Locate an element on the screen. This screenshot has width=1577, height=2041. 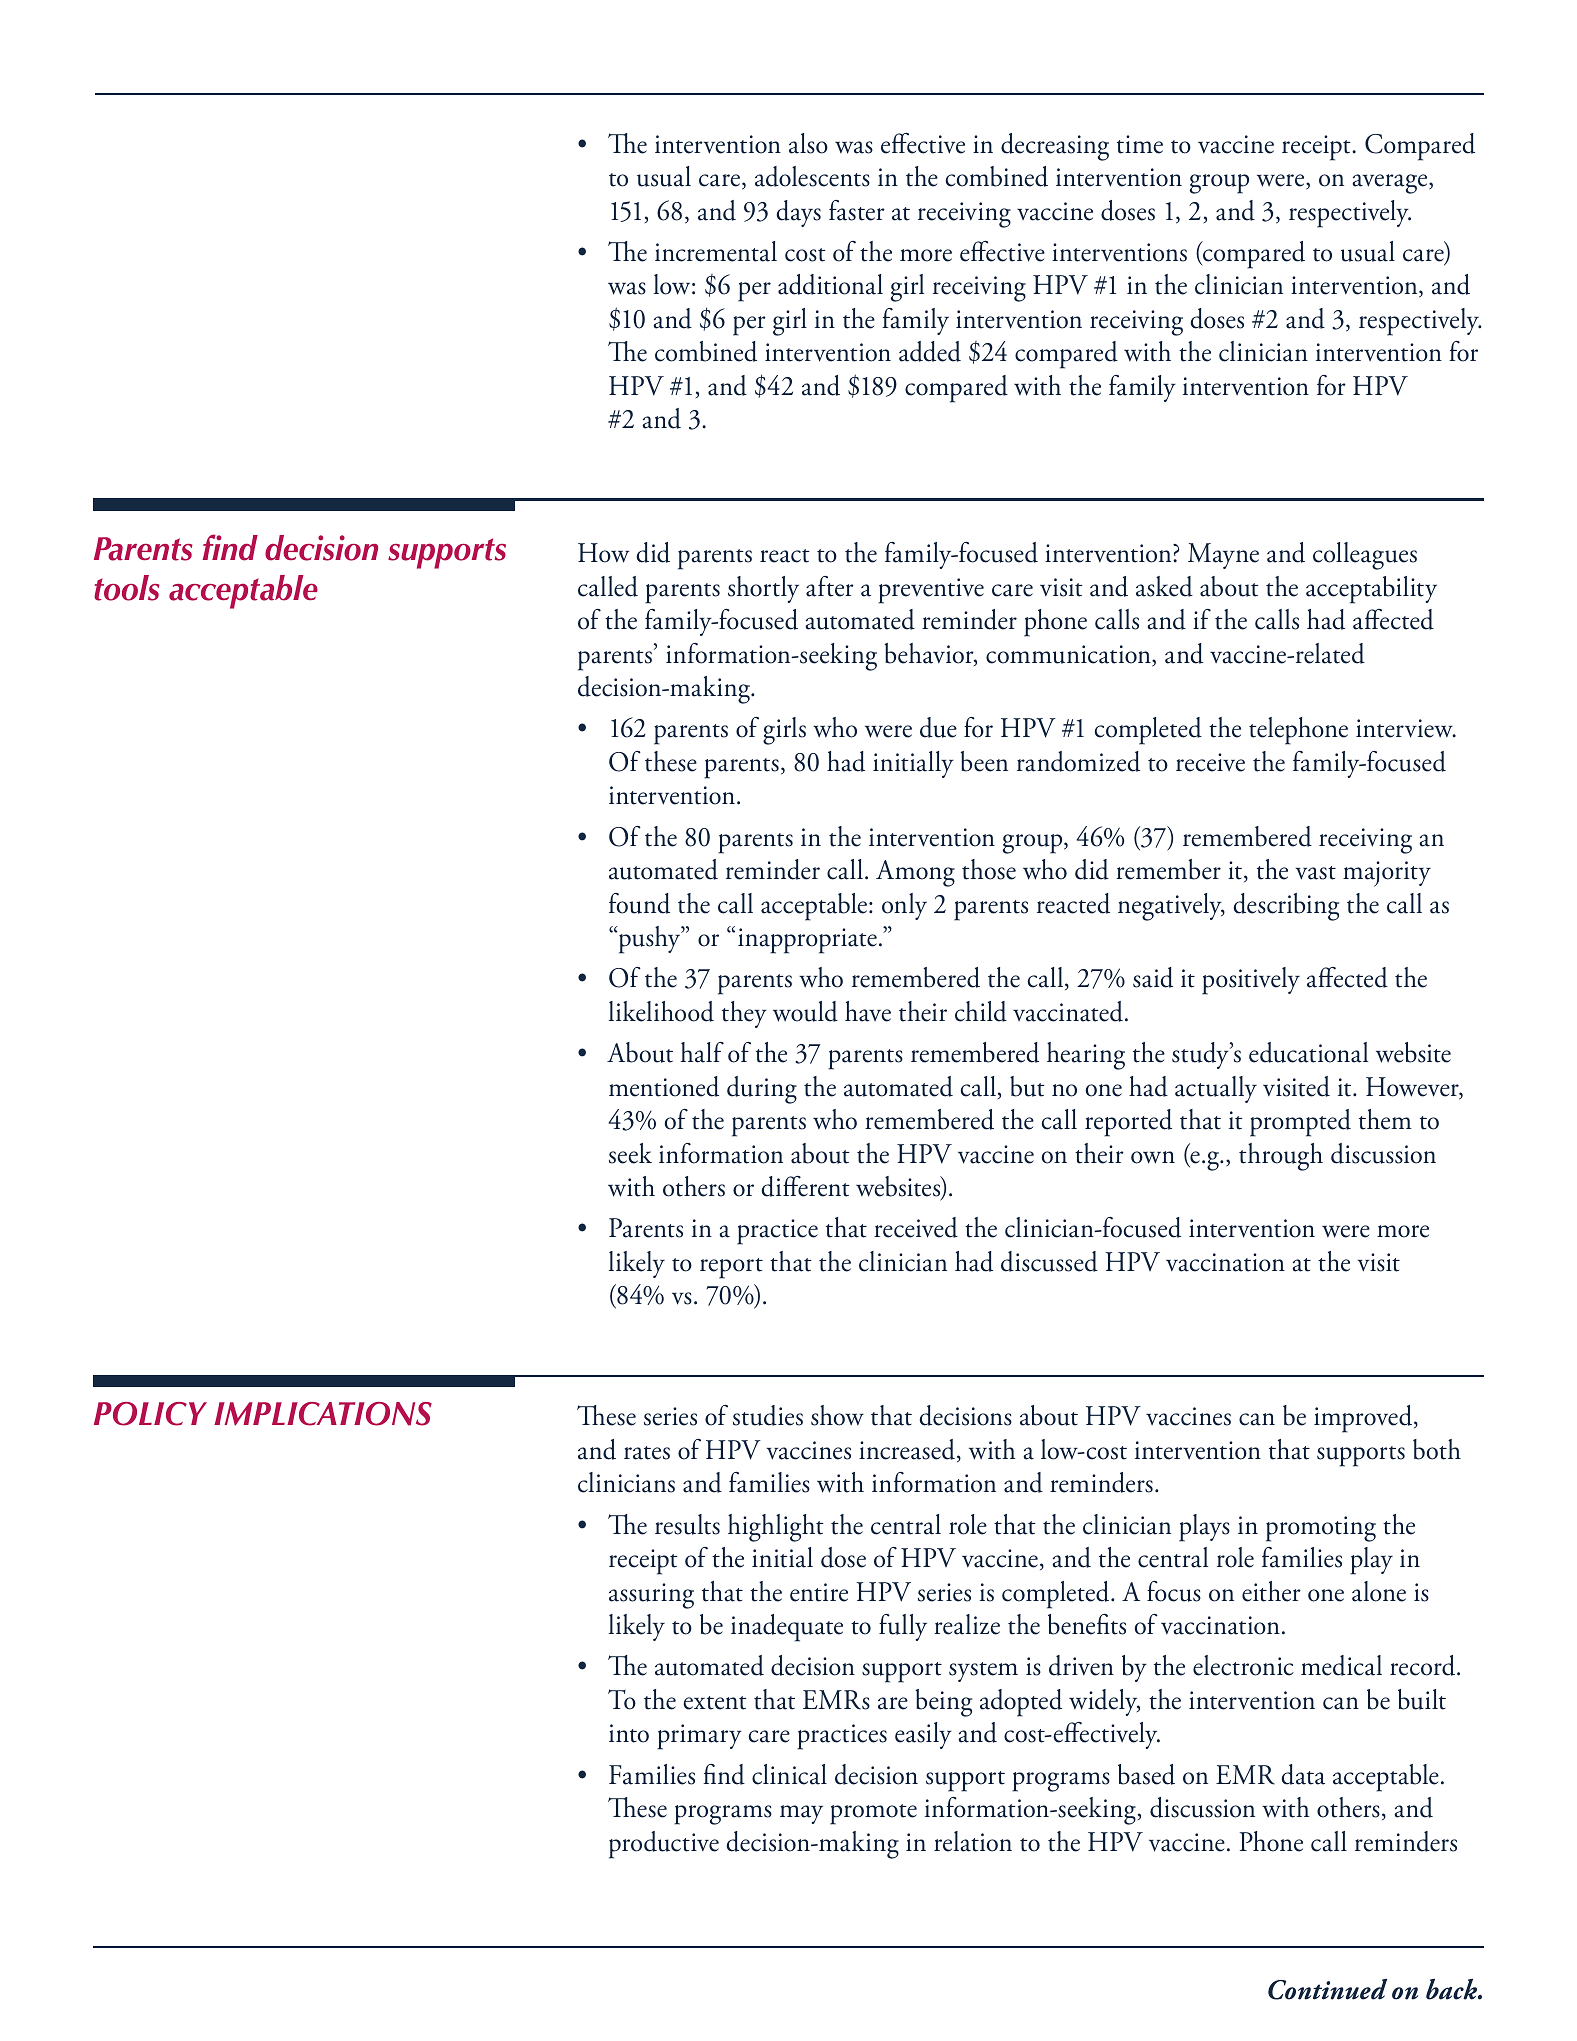
mentioned is located at coordinates (664, 1086).
